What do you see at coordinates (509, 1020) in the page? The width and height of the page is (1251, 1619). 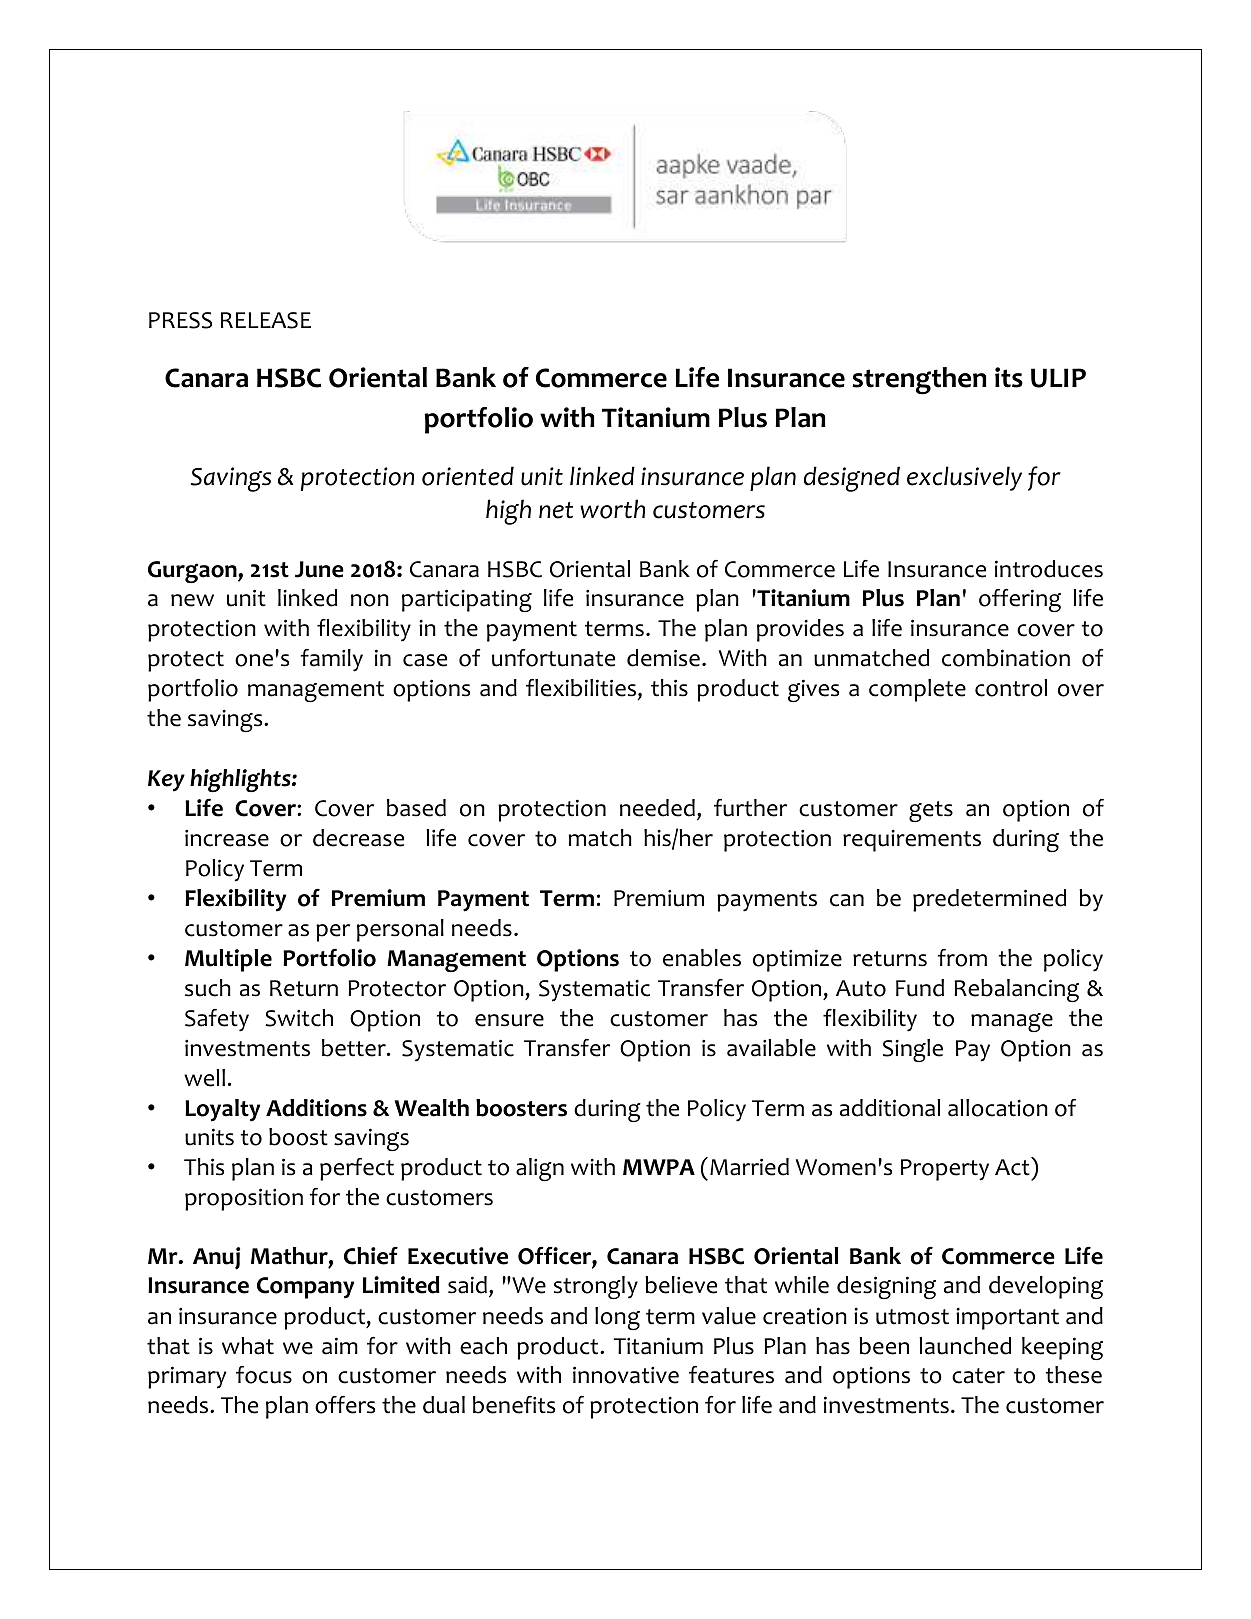 I see `ensure` at bounding box center [509, 1020].
